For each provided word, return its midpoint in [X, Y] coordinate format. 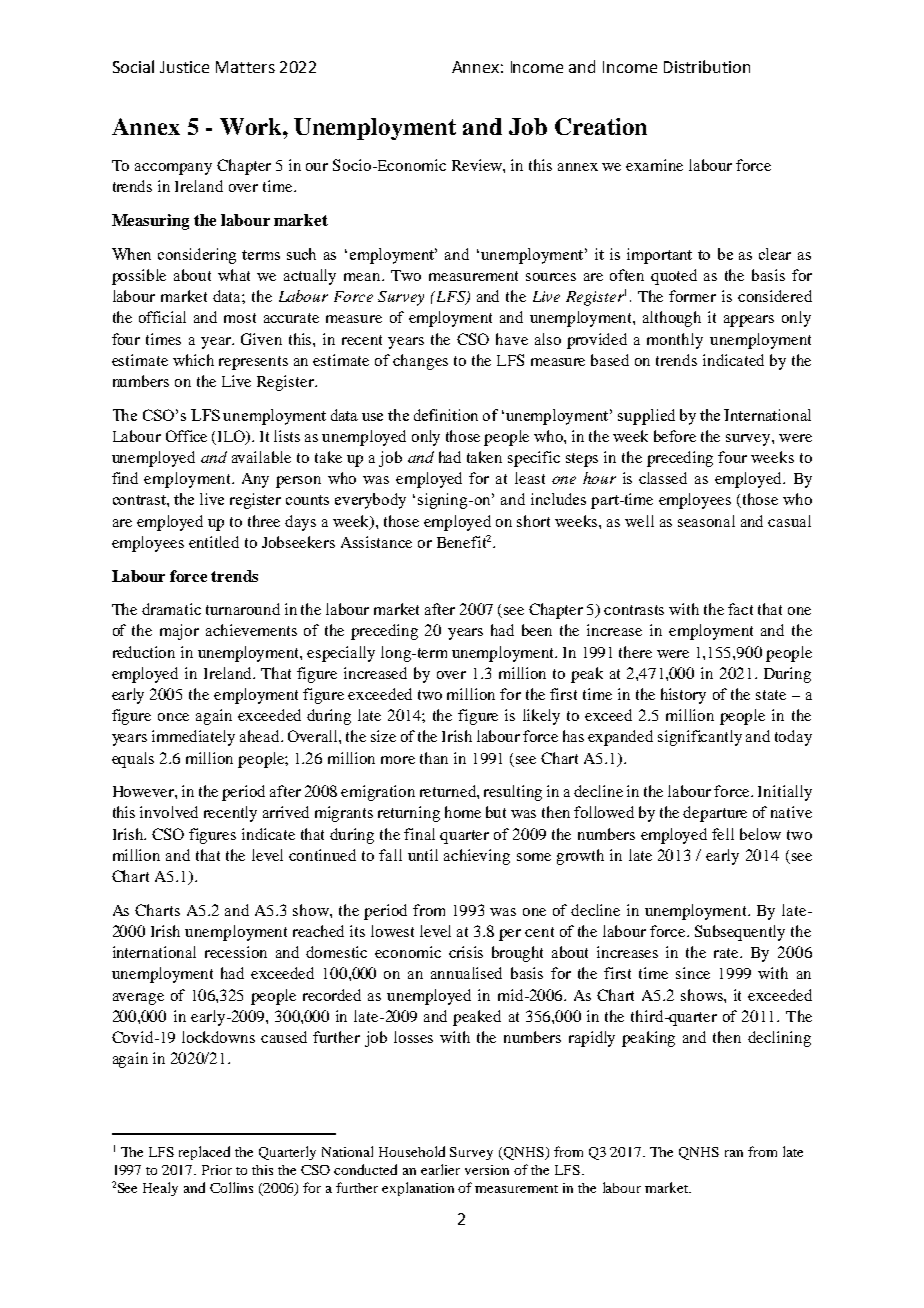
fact [740, 609]
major [179, 632]
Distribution [707, 66]
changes [420, 362]
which [193, 360]
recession [236, 952]
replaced [204, 1153]
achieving [477, 857]
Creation [601, 126]
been [537, 630]
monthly [675, 341]
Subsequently [740, 933]
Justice [184, 67]
